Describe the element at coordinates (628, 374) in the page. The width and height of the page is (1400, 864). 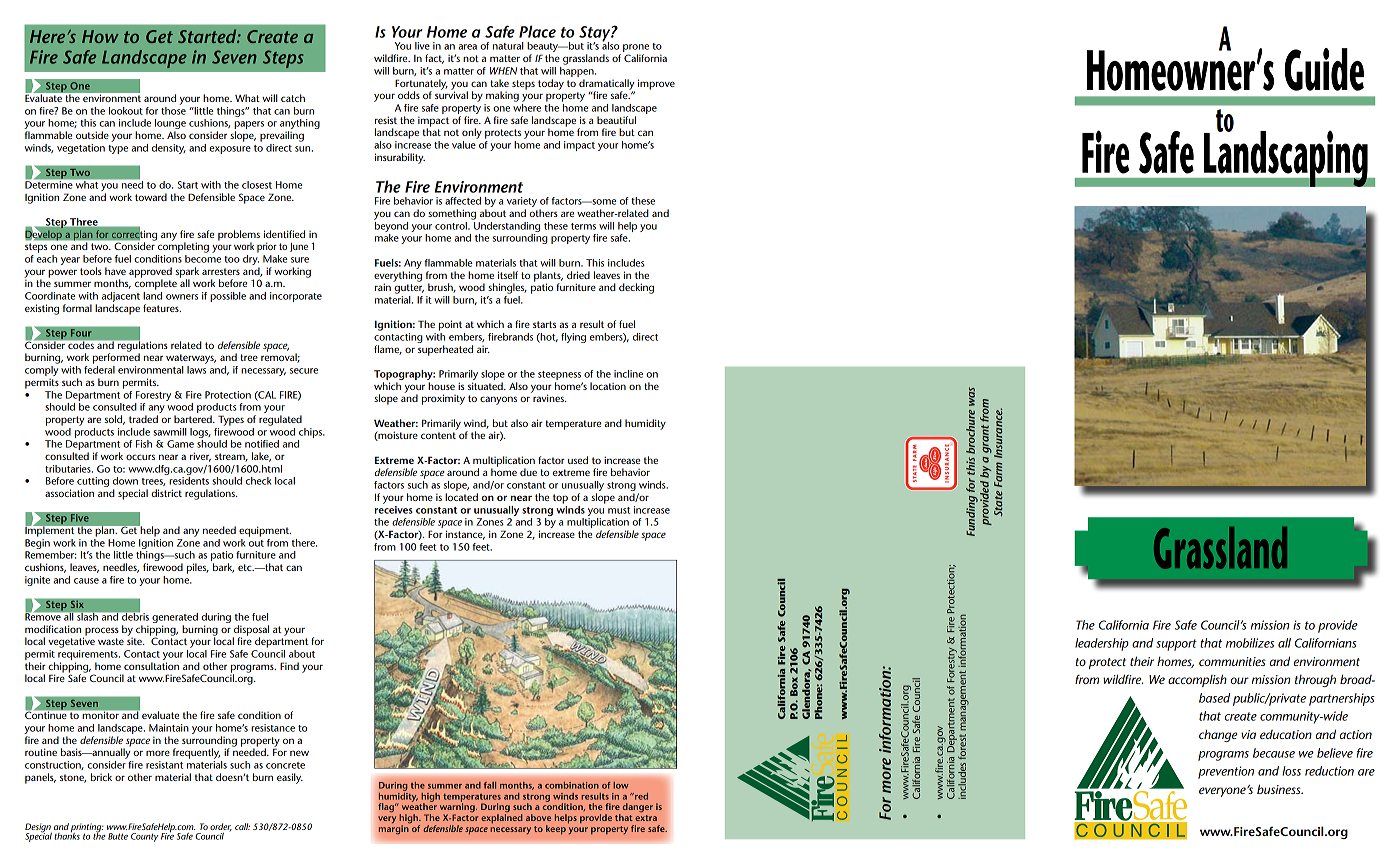
I see `incline` at that location.
